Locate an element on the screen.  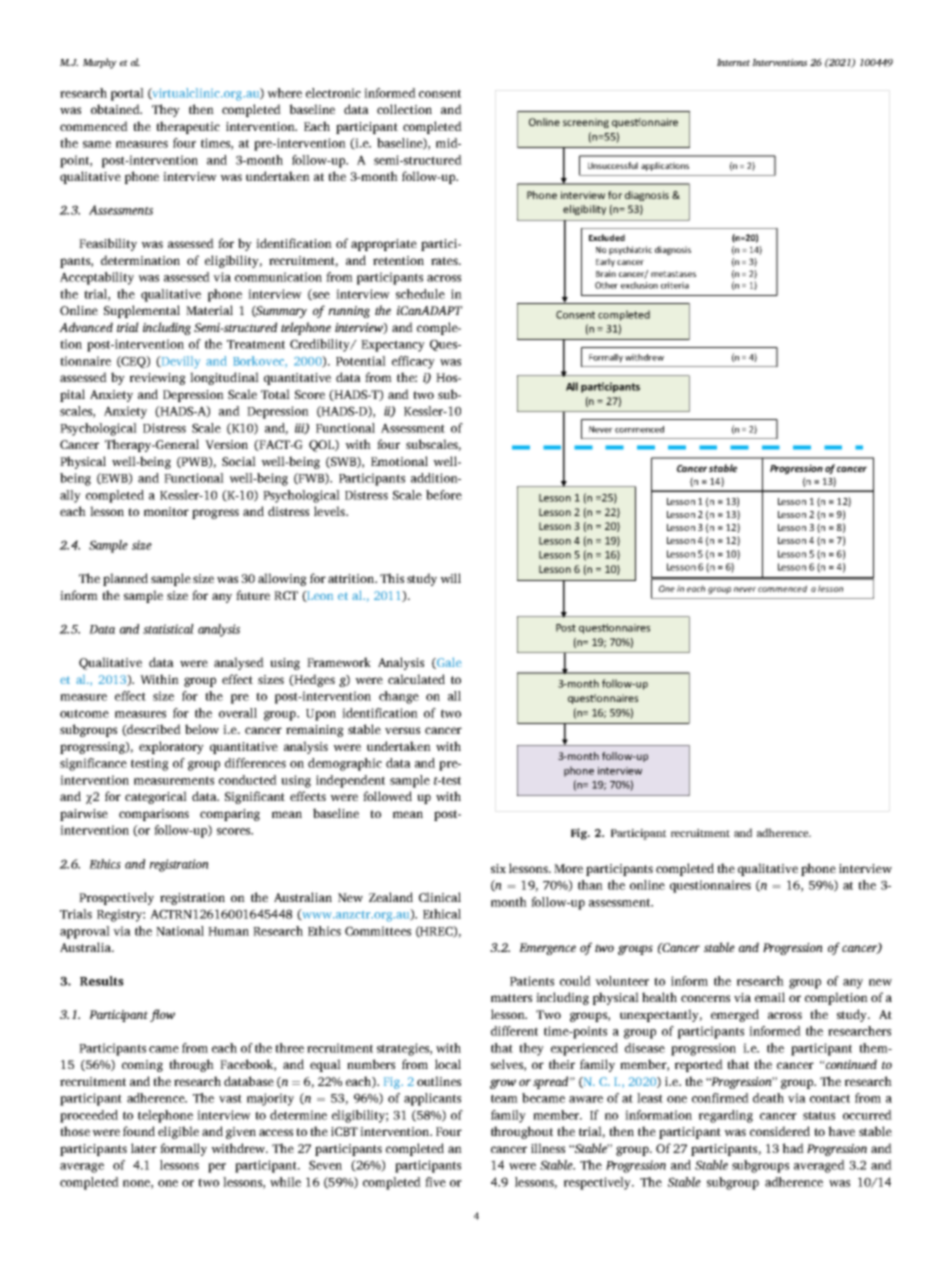
criteria is located at coordinates (675, 285).
